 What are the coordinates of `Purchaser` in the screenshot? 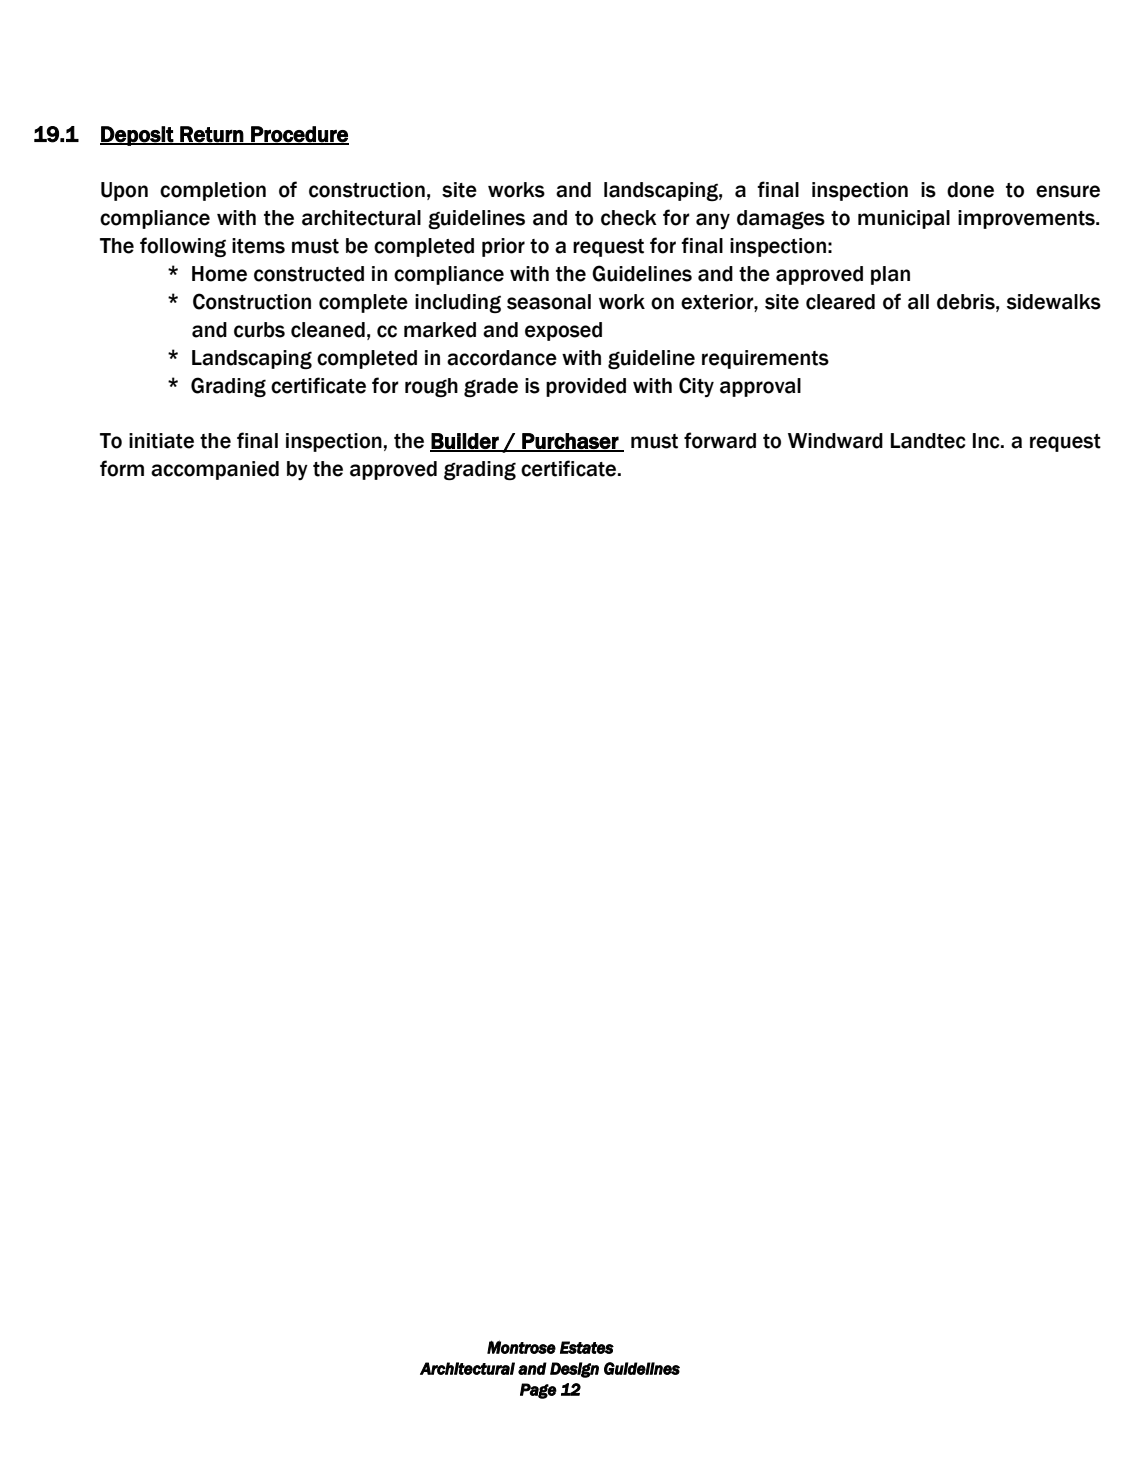 It's located at (570, 442).
